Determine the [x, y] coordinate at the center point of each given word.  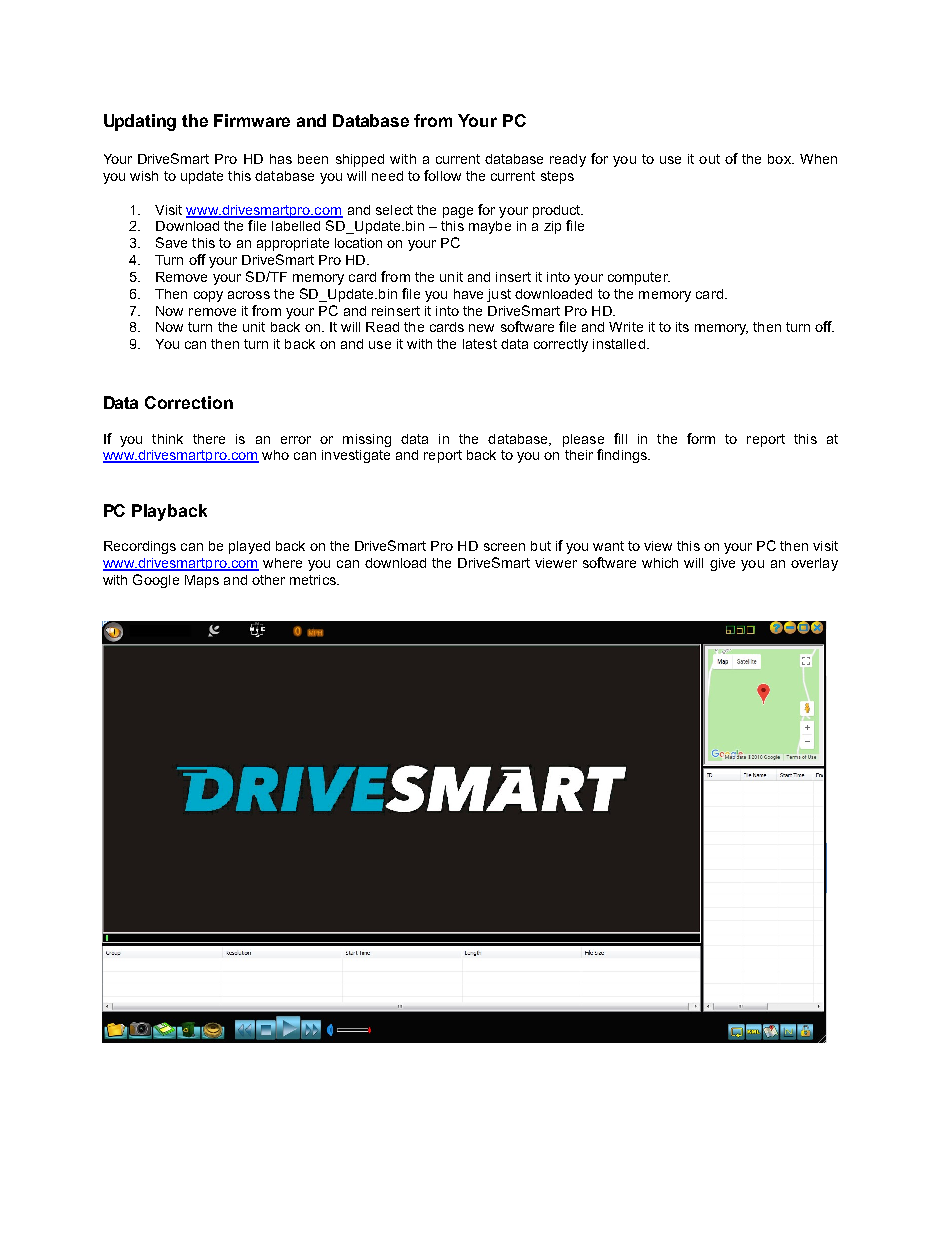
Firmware [252, 120]
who [275, 455]
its [682, 327]
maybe [490, 227]
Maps [202, 581]
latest [480, 344]
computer [639, 278]
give [722, 564]
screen [504, 547]
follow [442, 175]
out [709, 159]
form [701, 438]
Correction [189, 402]
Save [171, 242]
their [579, 455]
